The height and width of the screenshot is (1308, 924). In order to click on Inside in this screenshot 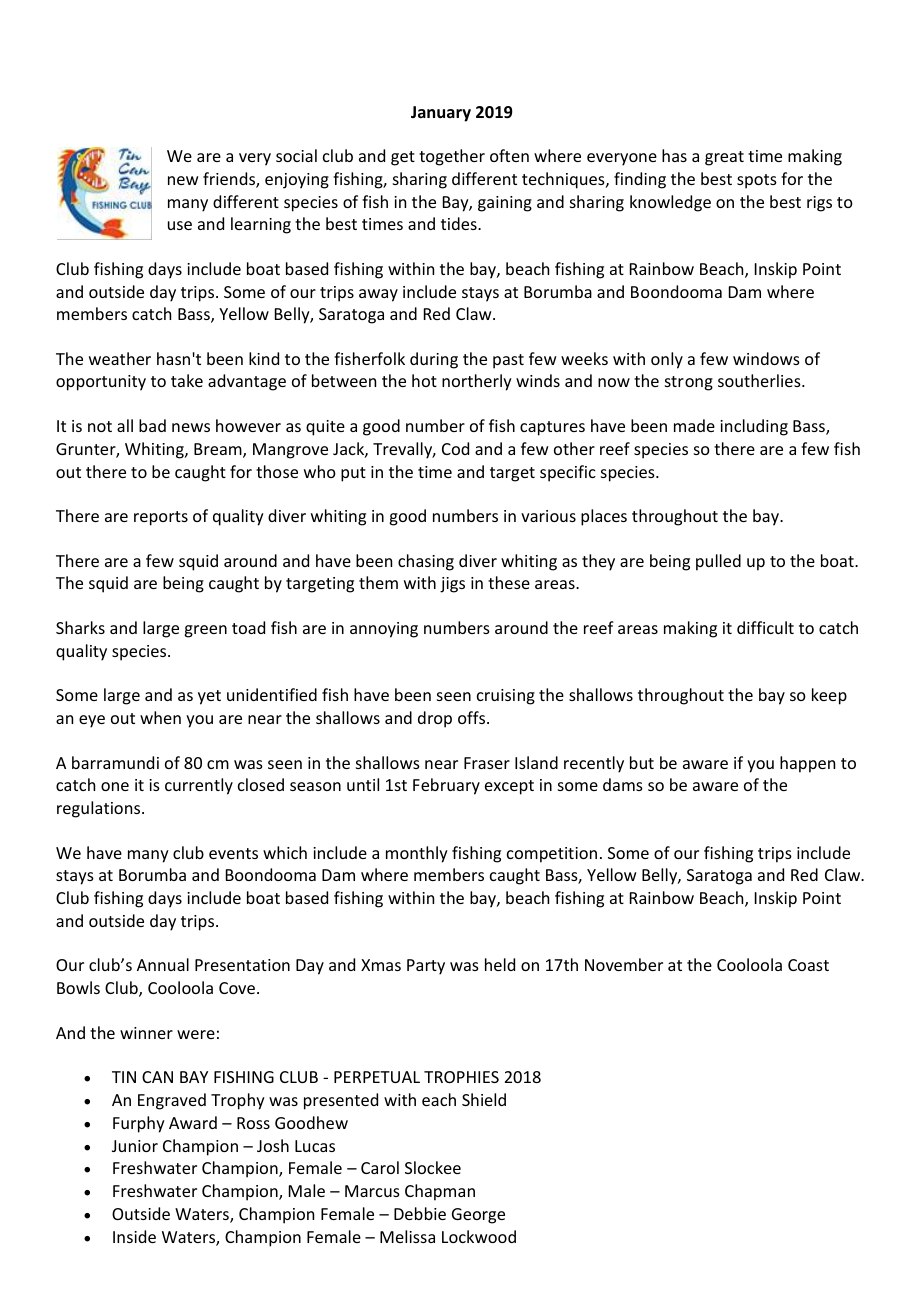, I will do `click(134, 1236)`.
